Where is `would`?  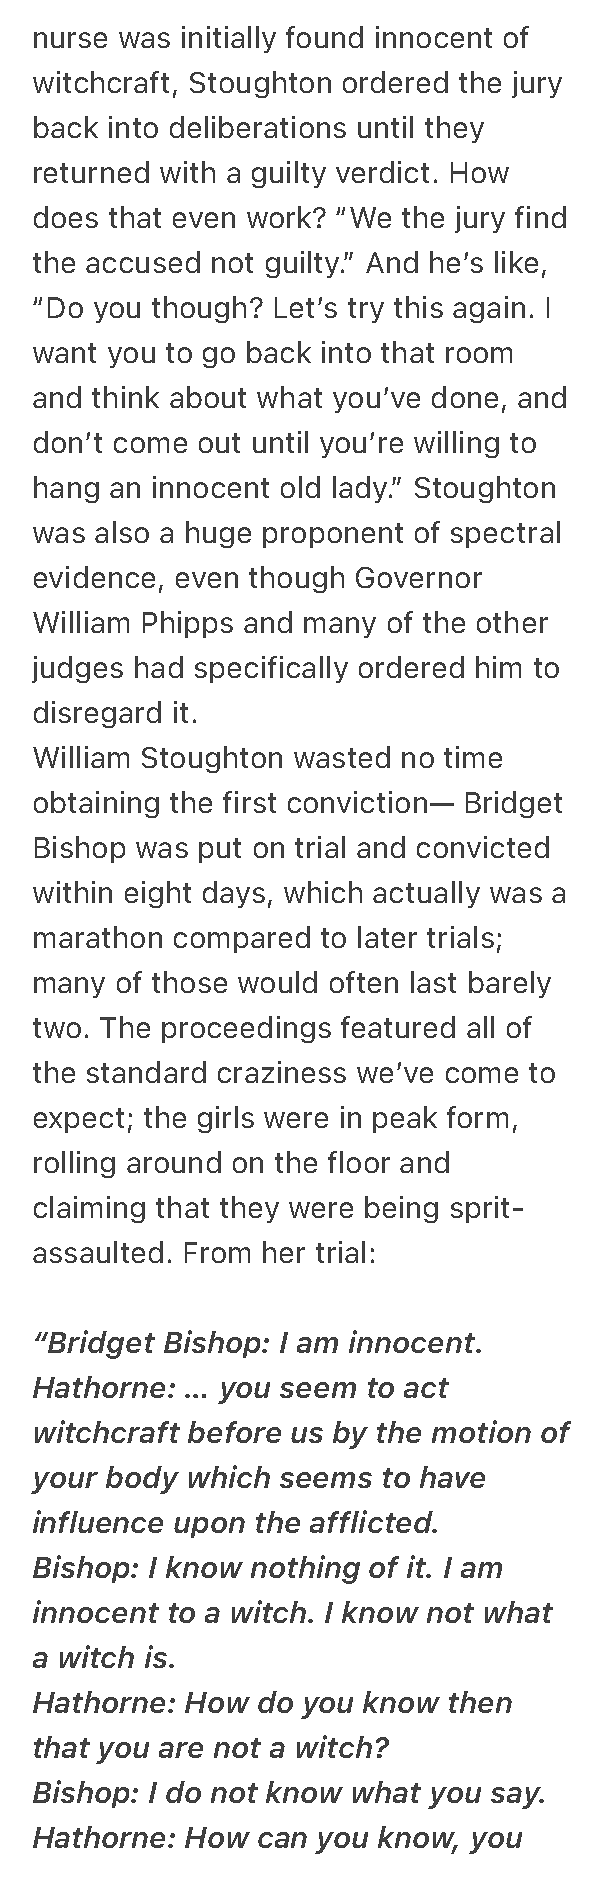 would is located at coordinates (277, 982).
